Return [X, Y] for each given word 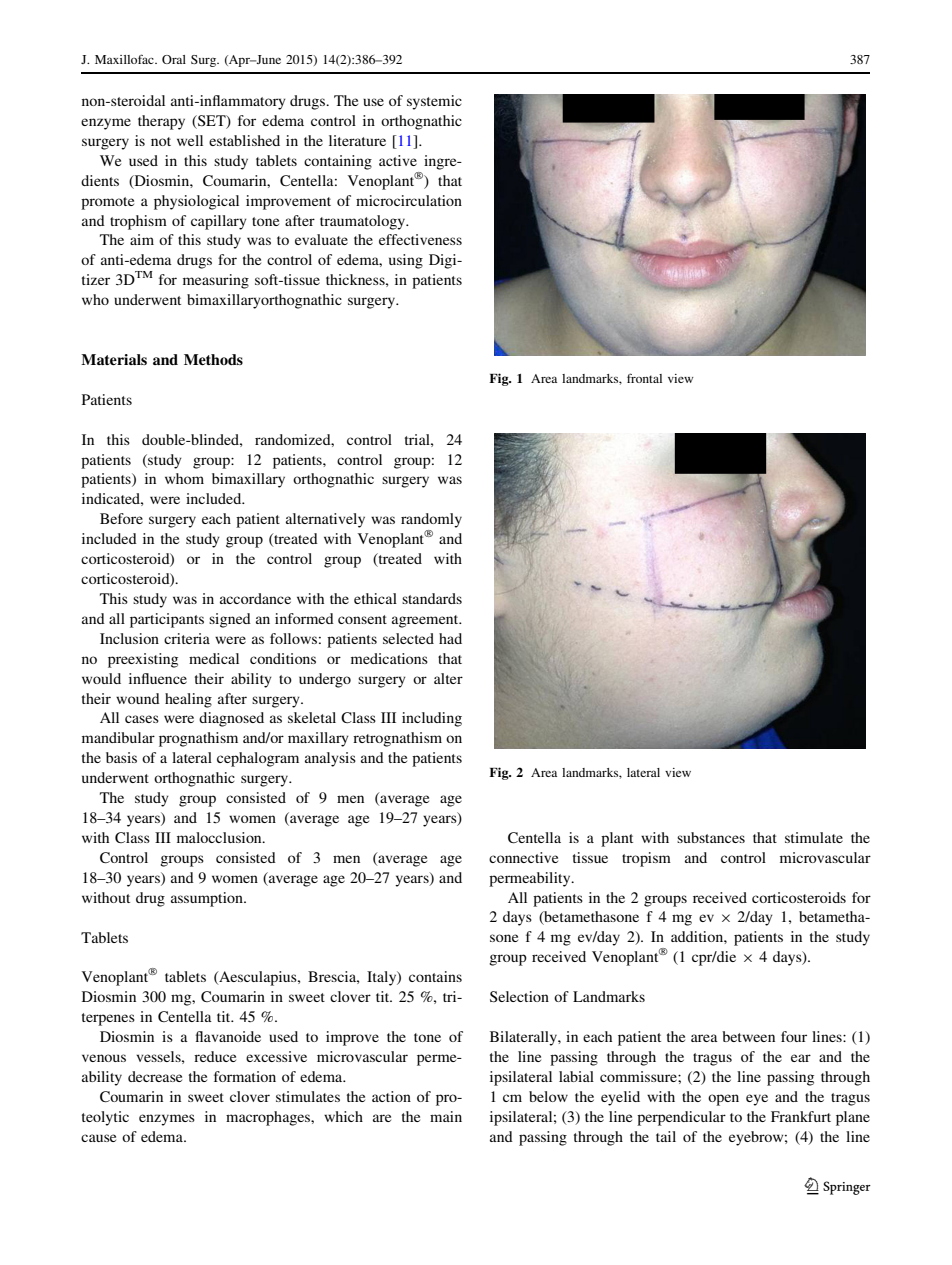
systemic [434, 102]
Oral [174, 59]
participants [167, 620]
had [450, 638]
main [446, 1116]
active [398, 160]
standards [432, 598]
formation [245, 1076]
